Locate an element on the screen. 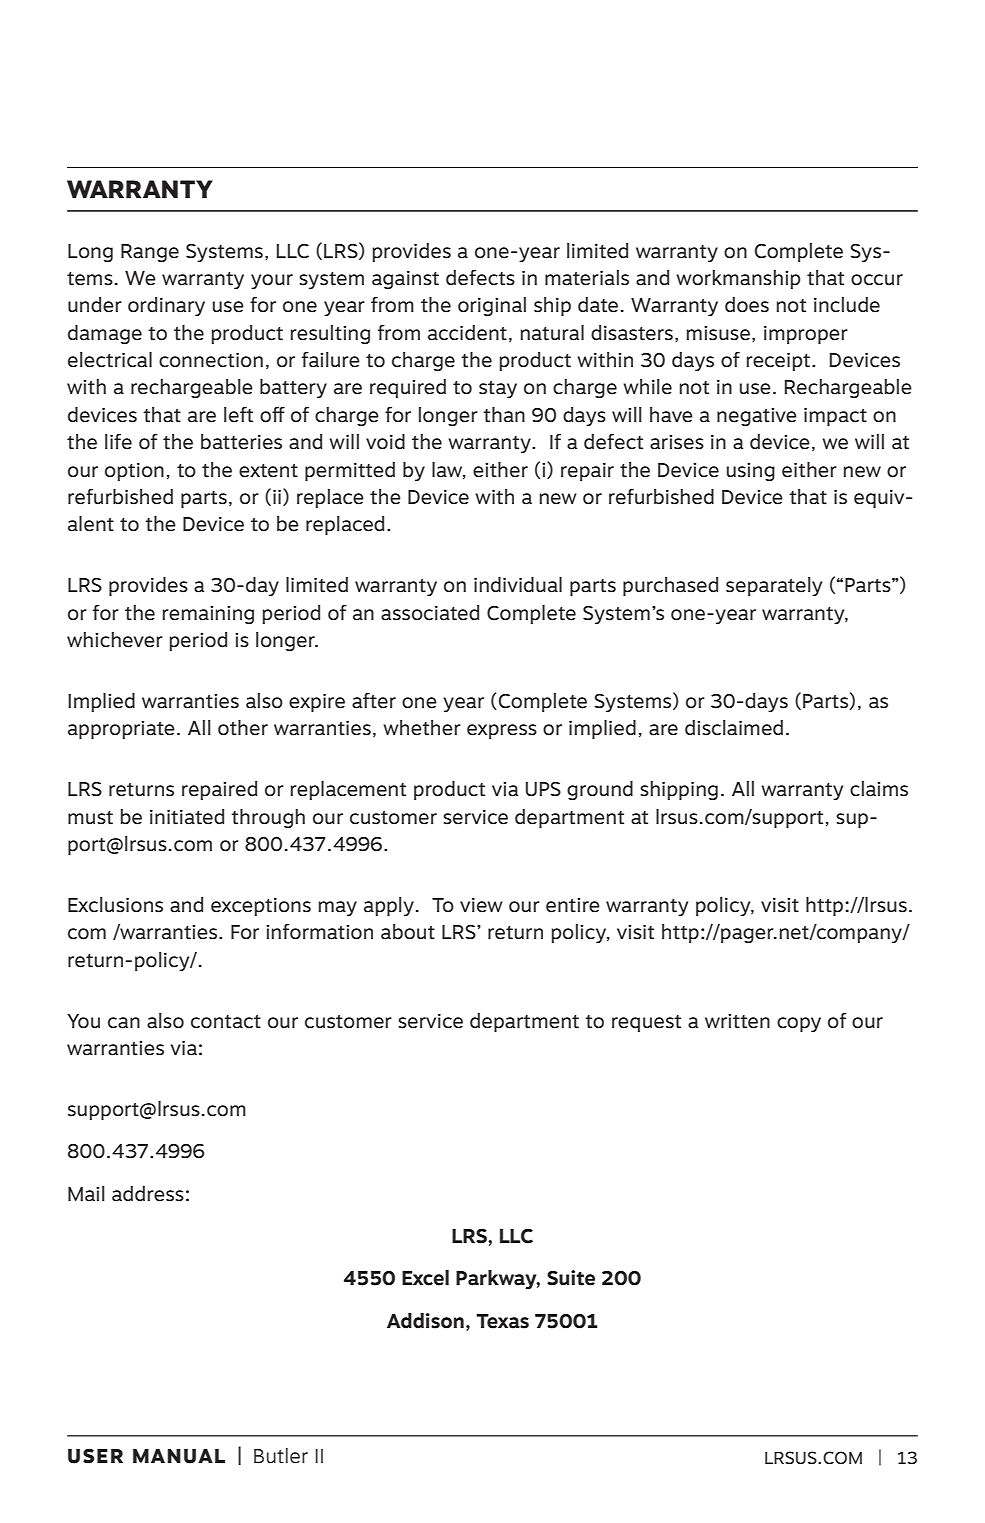 This screenshot has width=985, height=1523. Texas is located at coordinates (502, 1321).
